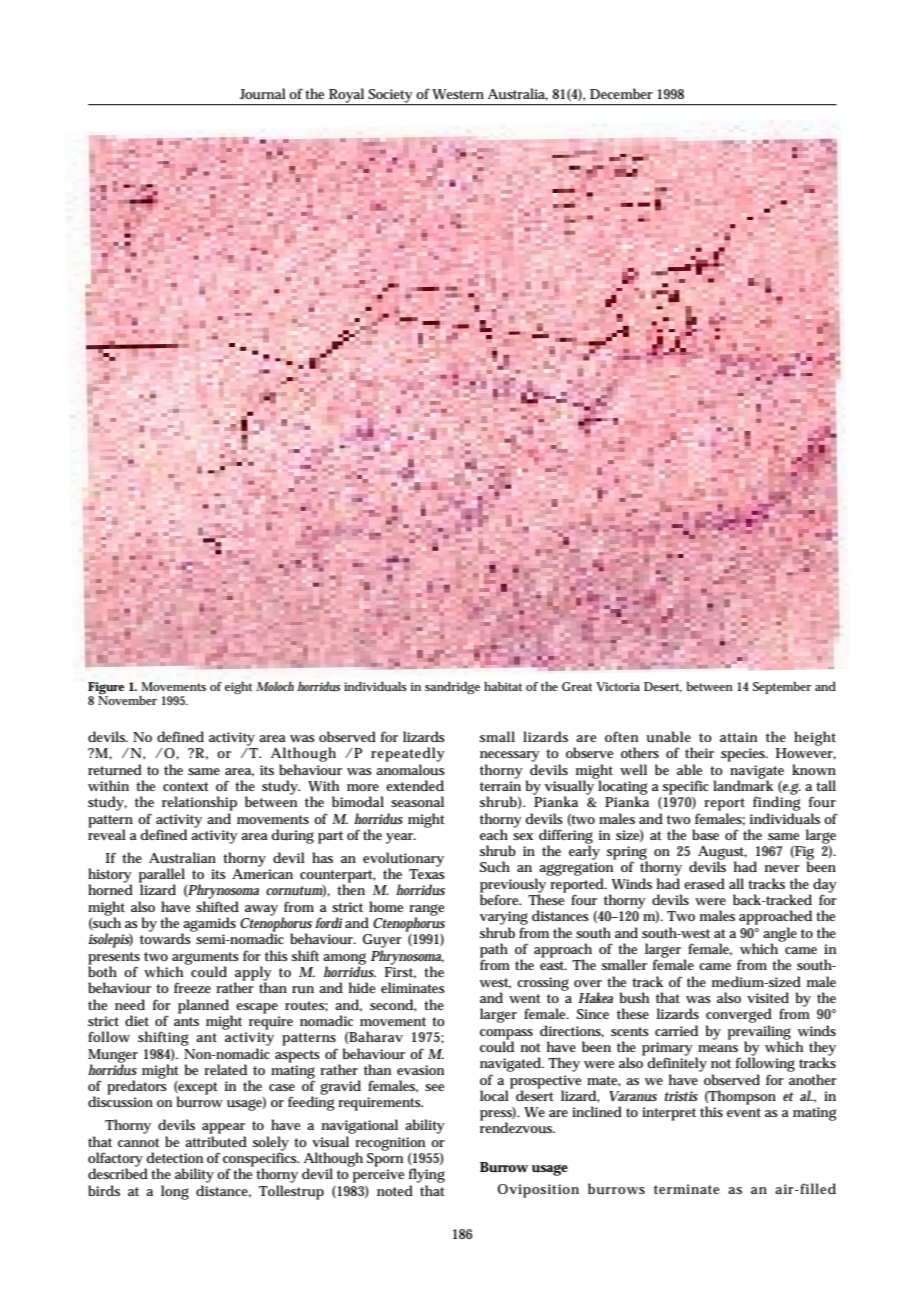 This screenshot has width=924, height=1308. I want to click on detection, so click(174, 1157).
